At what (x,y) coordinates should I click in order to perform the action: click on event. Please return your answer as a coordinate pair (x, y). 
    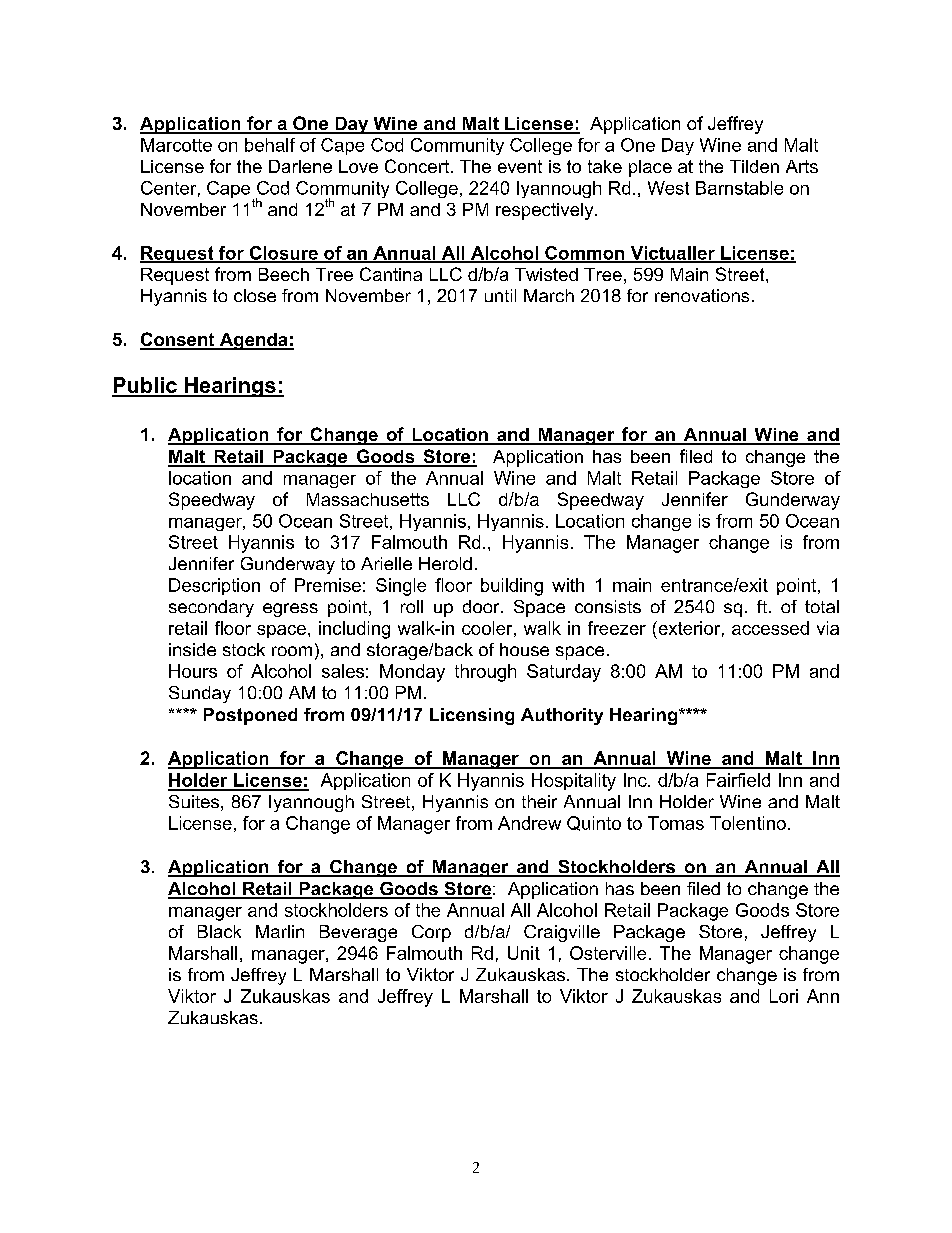
    Looking at the image, I should click on (520, 166).
